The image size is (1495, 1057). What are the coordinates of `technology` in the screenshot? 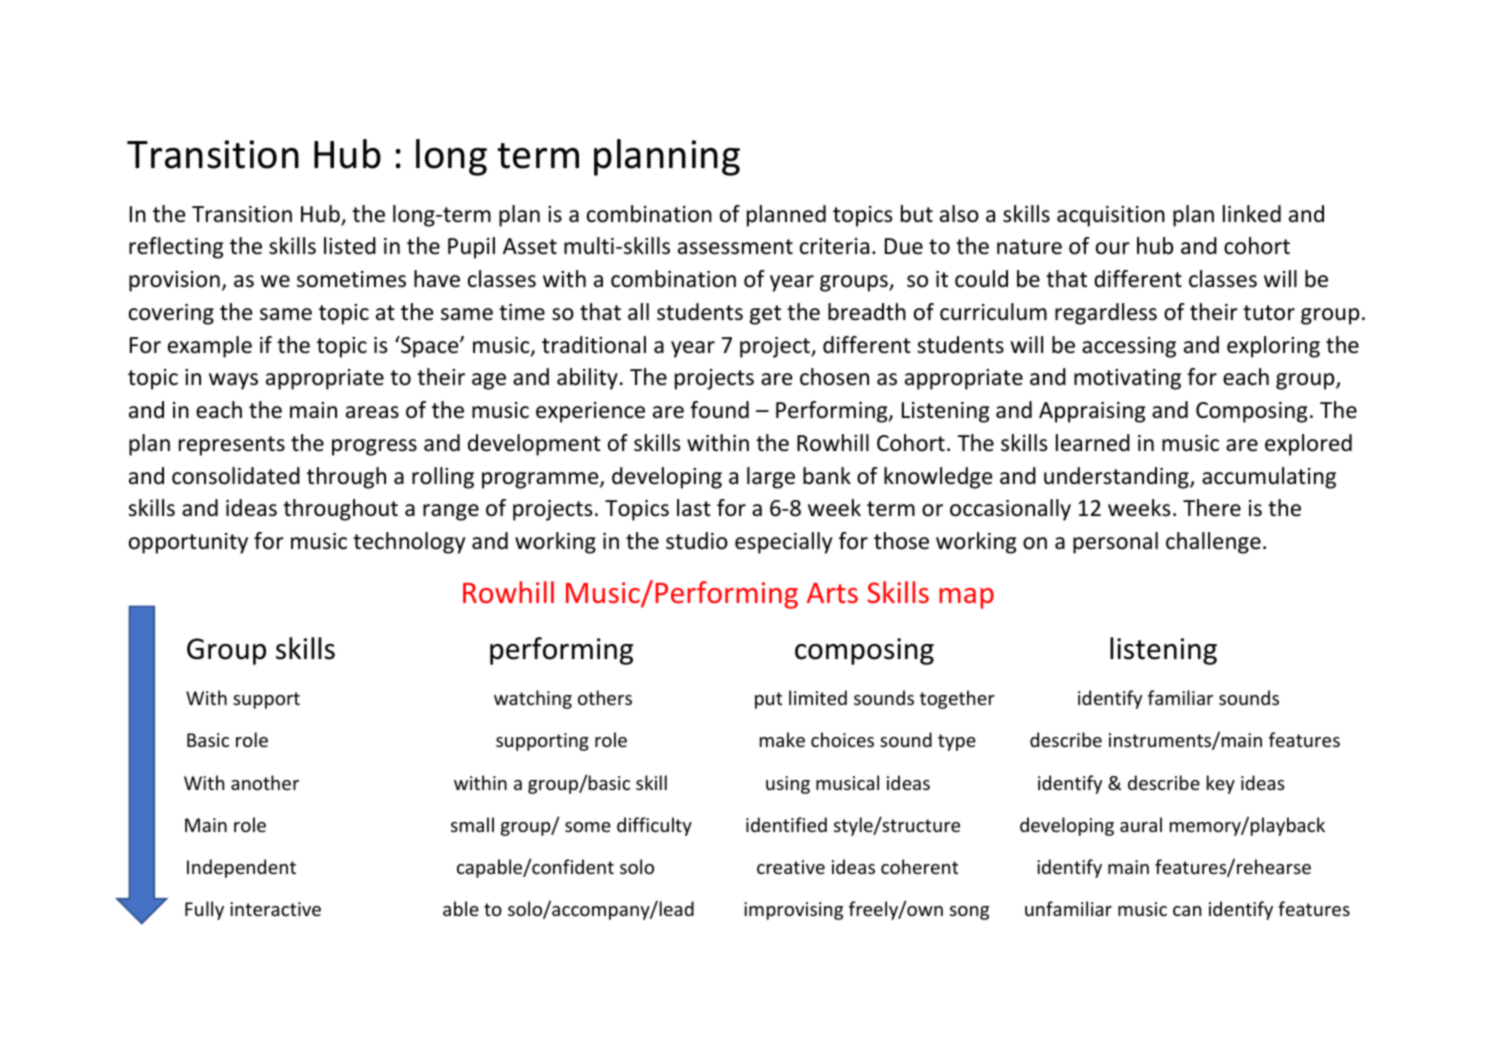 It's located at (409, 543).
